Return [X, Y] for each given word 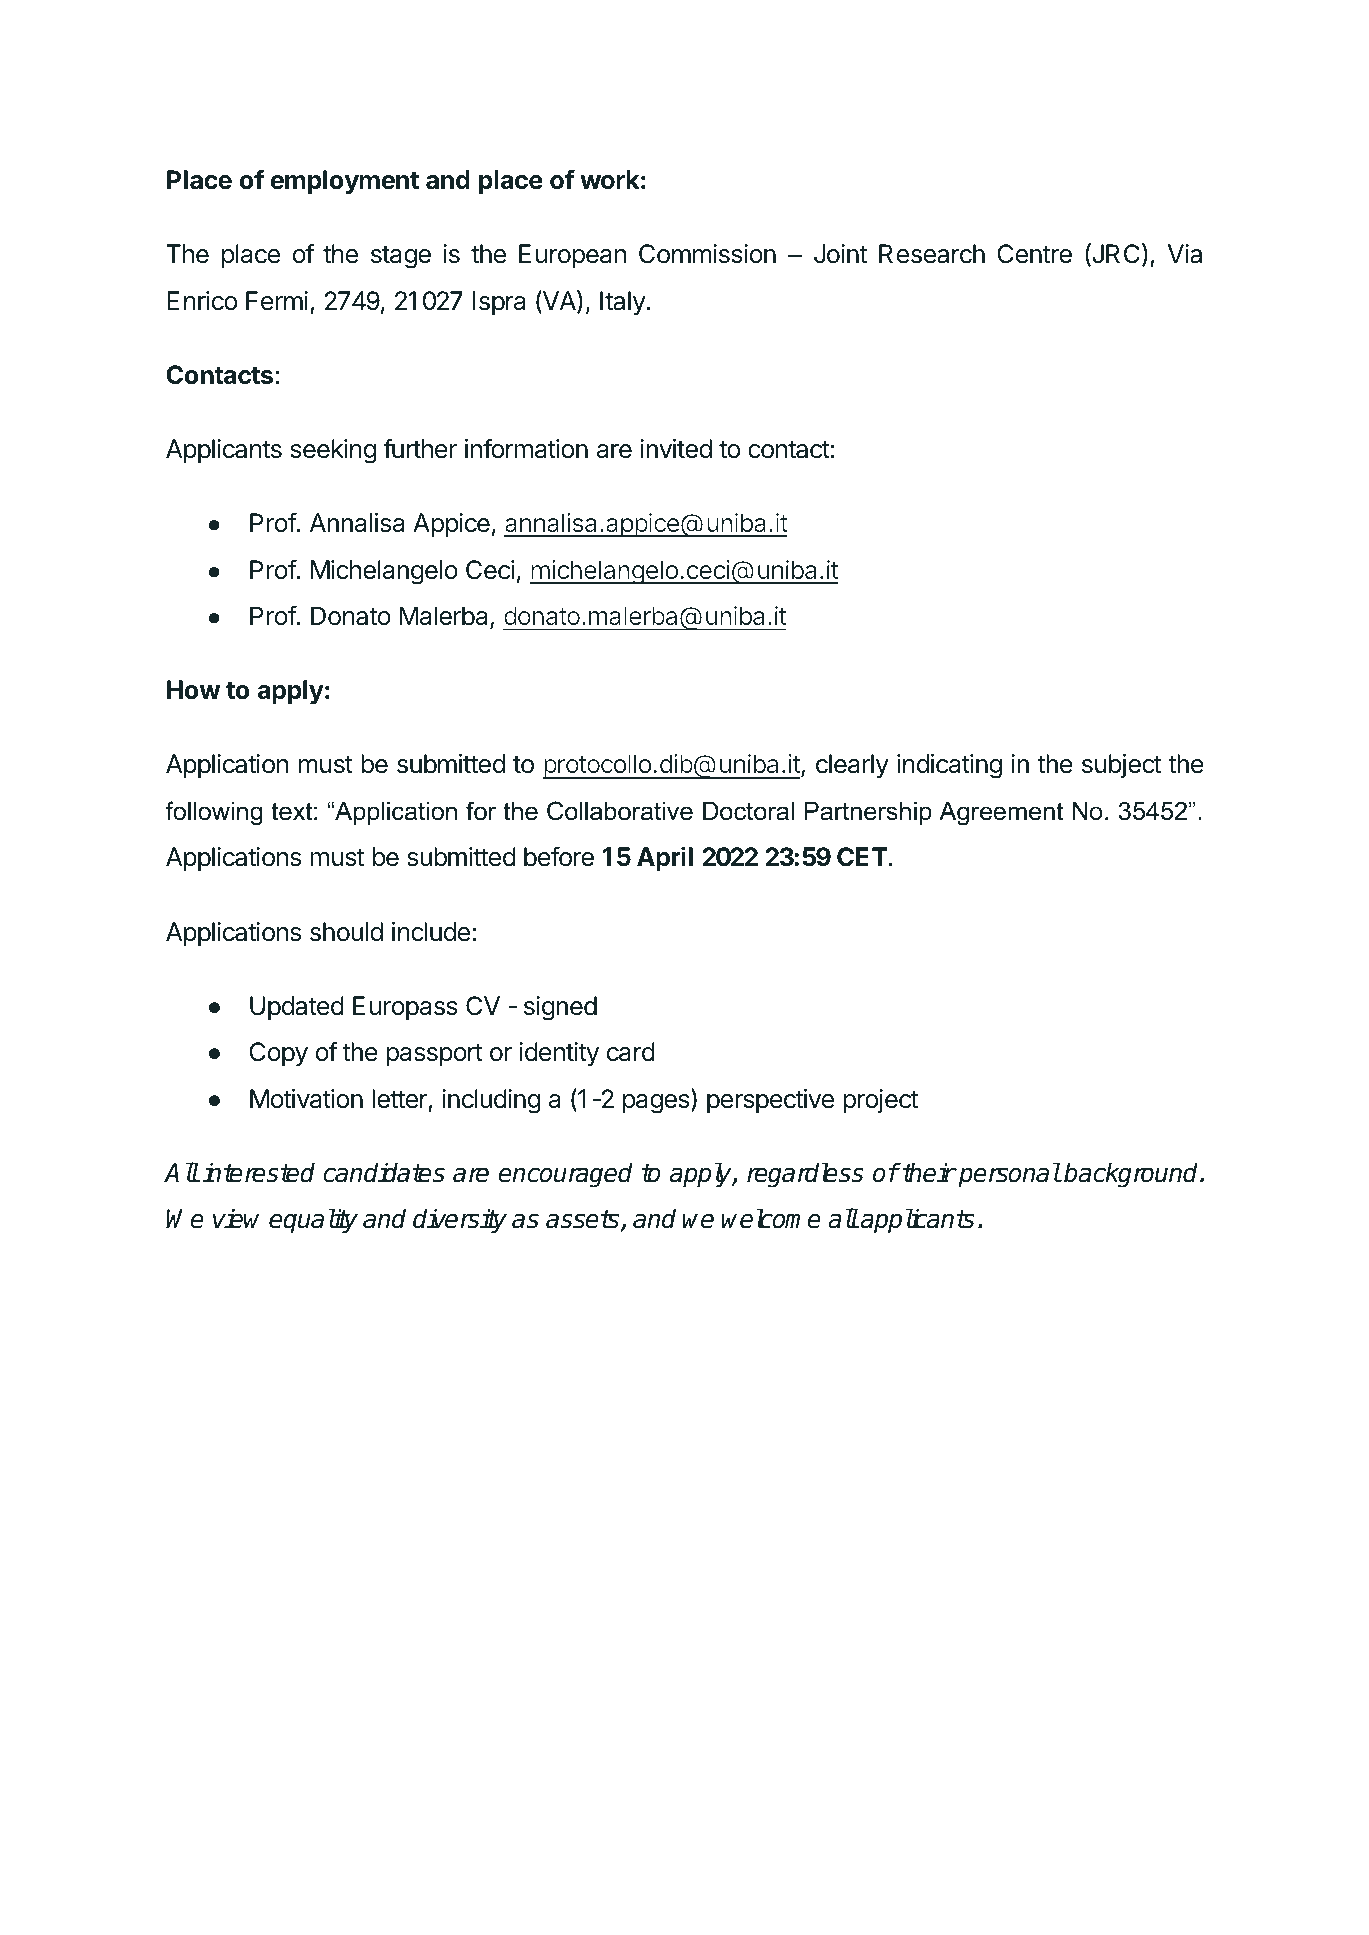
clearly [852, 766]
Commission [707, 254]
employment [345, 182]
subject [1121, 766]
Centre [1034, 254]
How [194, 690]
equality [313, 1221]
